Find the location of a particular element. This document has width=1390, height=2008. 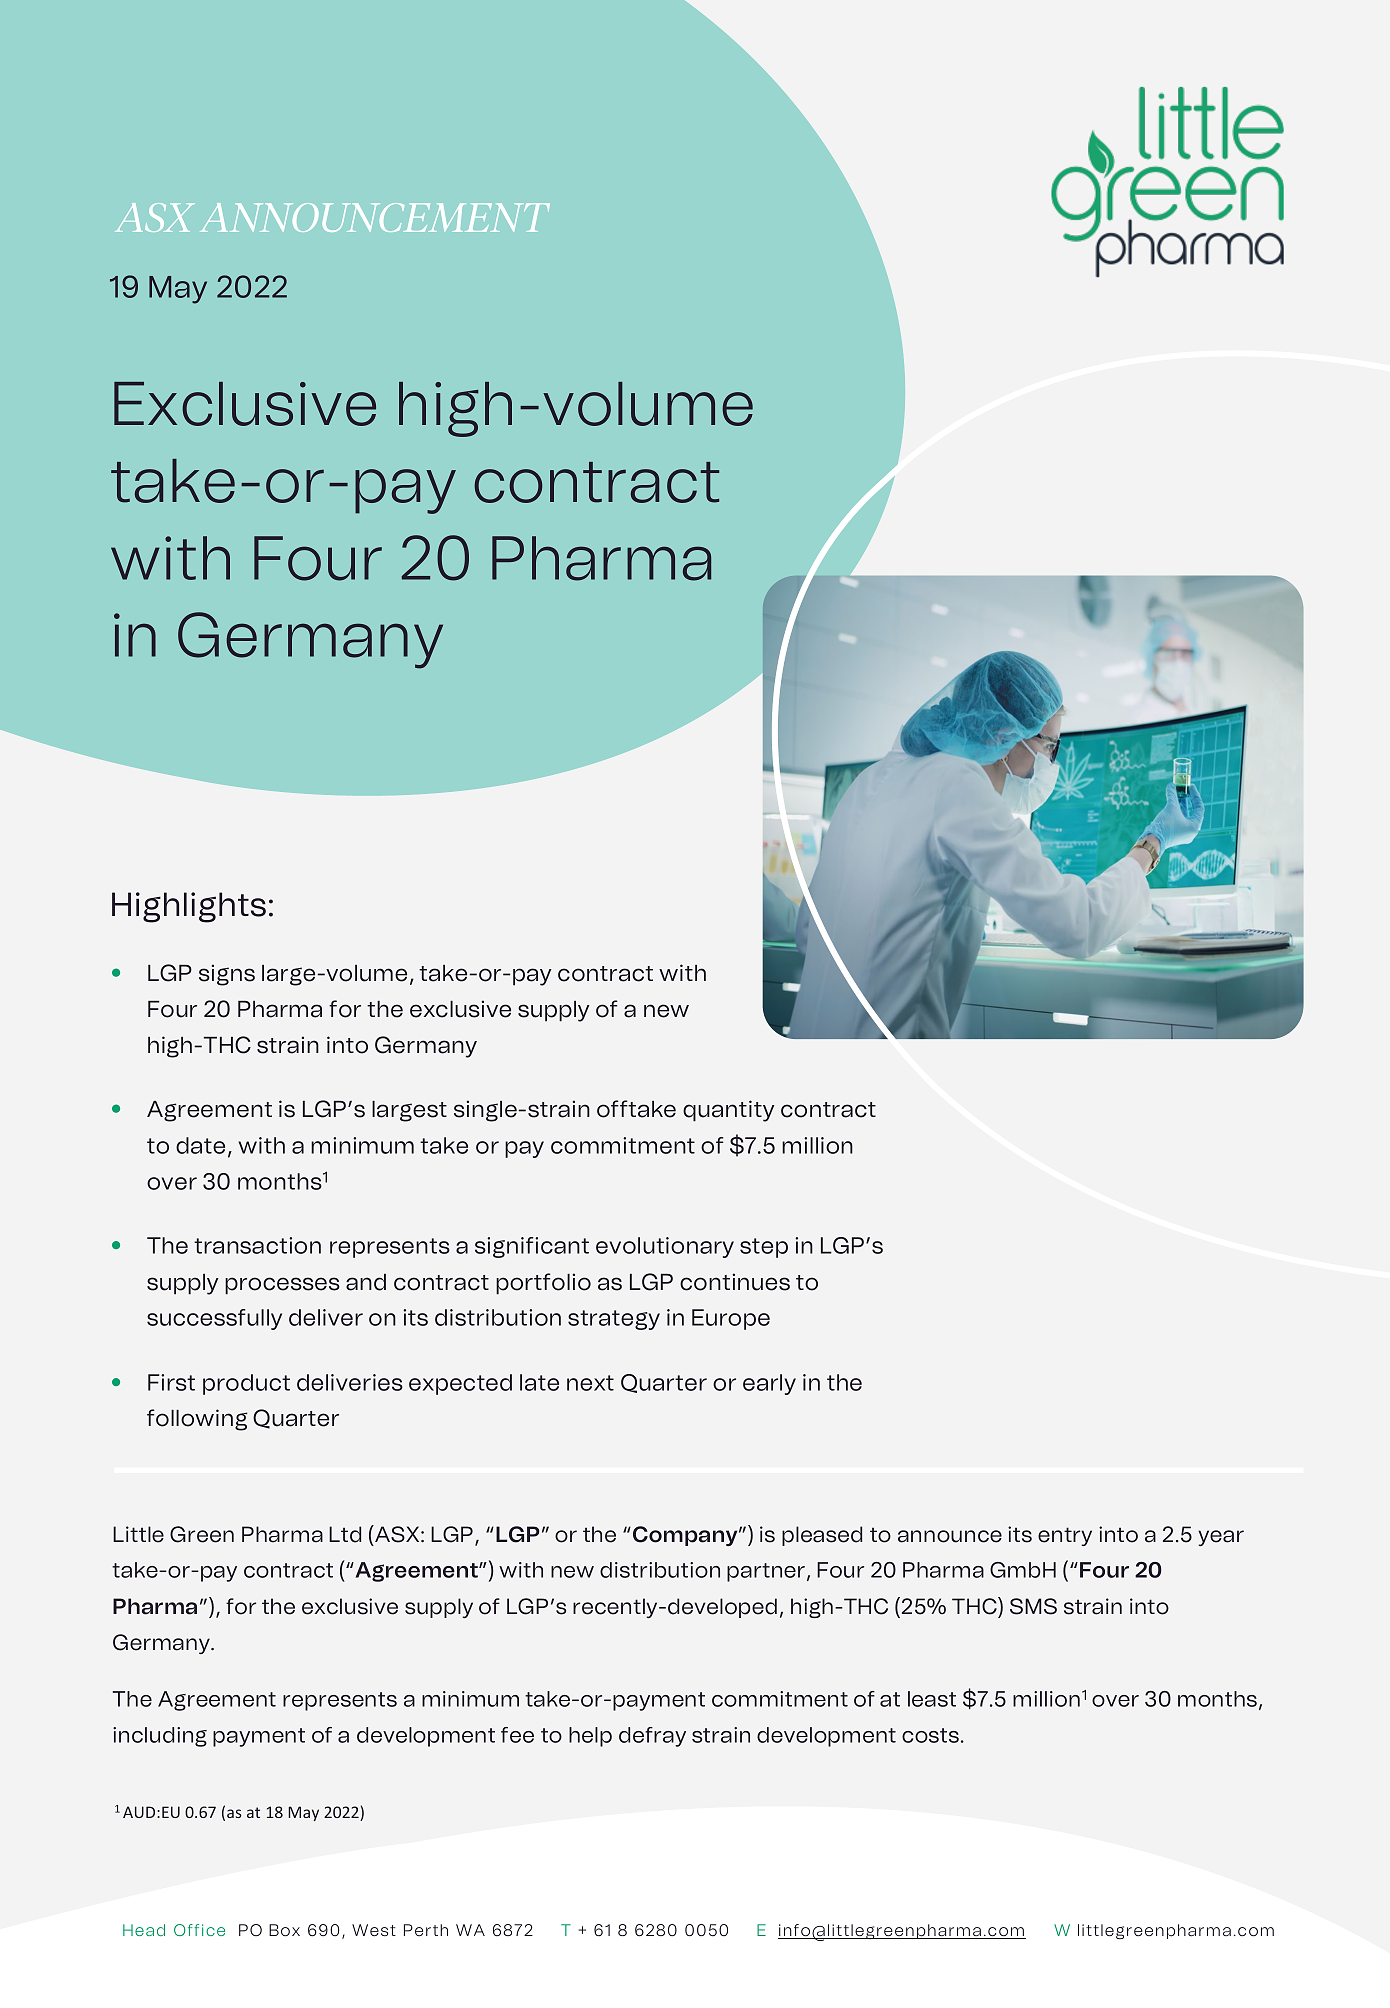

Ltd is located at coordinates (345, 1534).
